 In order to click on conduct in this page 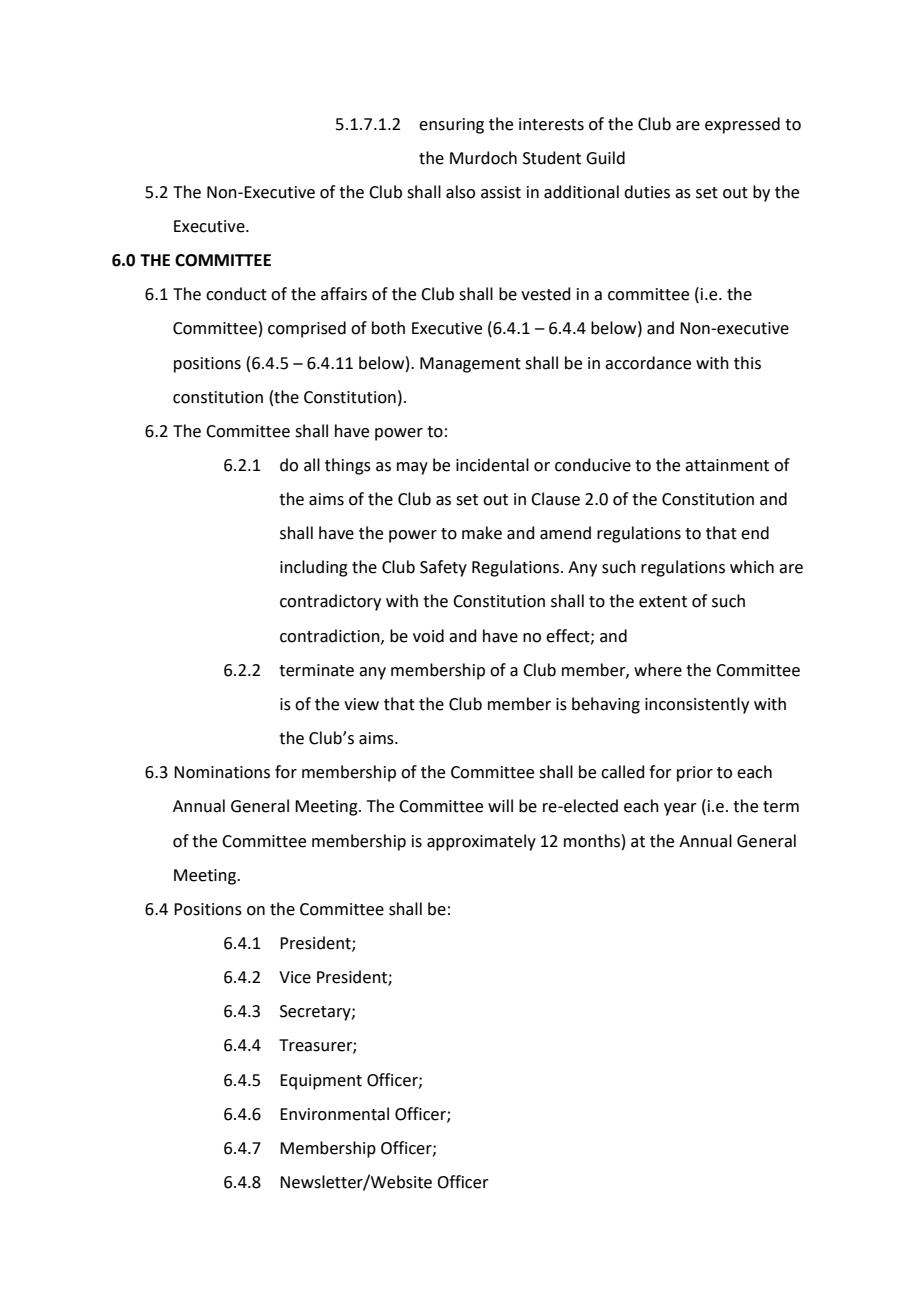, I will do `click(236, 294)`.
